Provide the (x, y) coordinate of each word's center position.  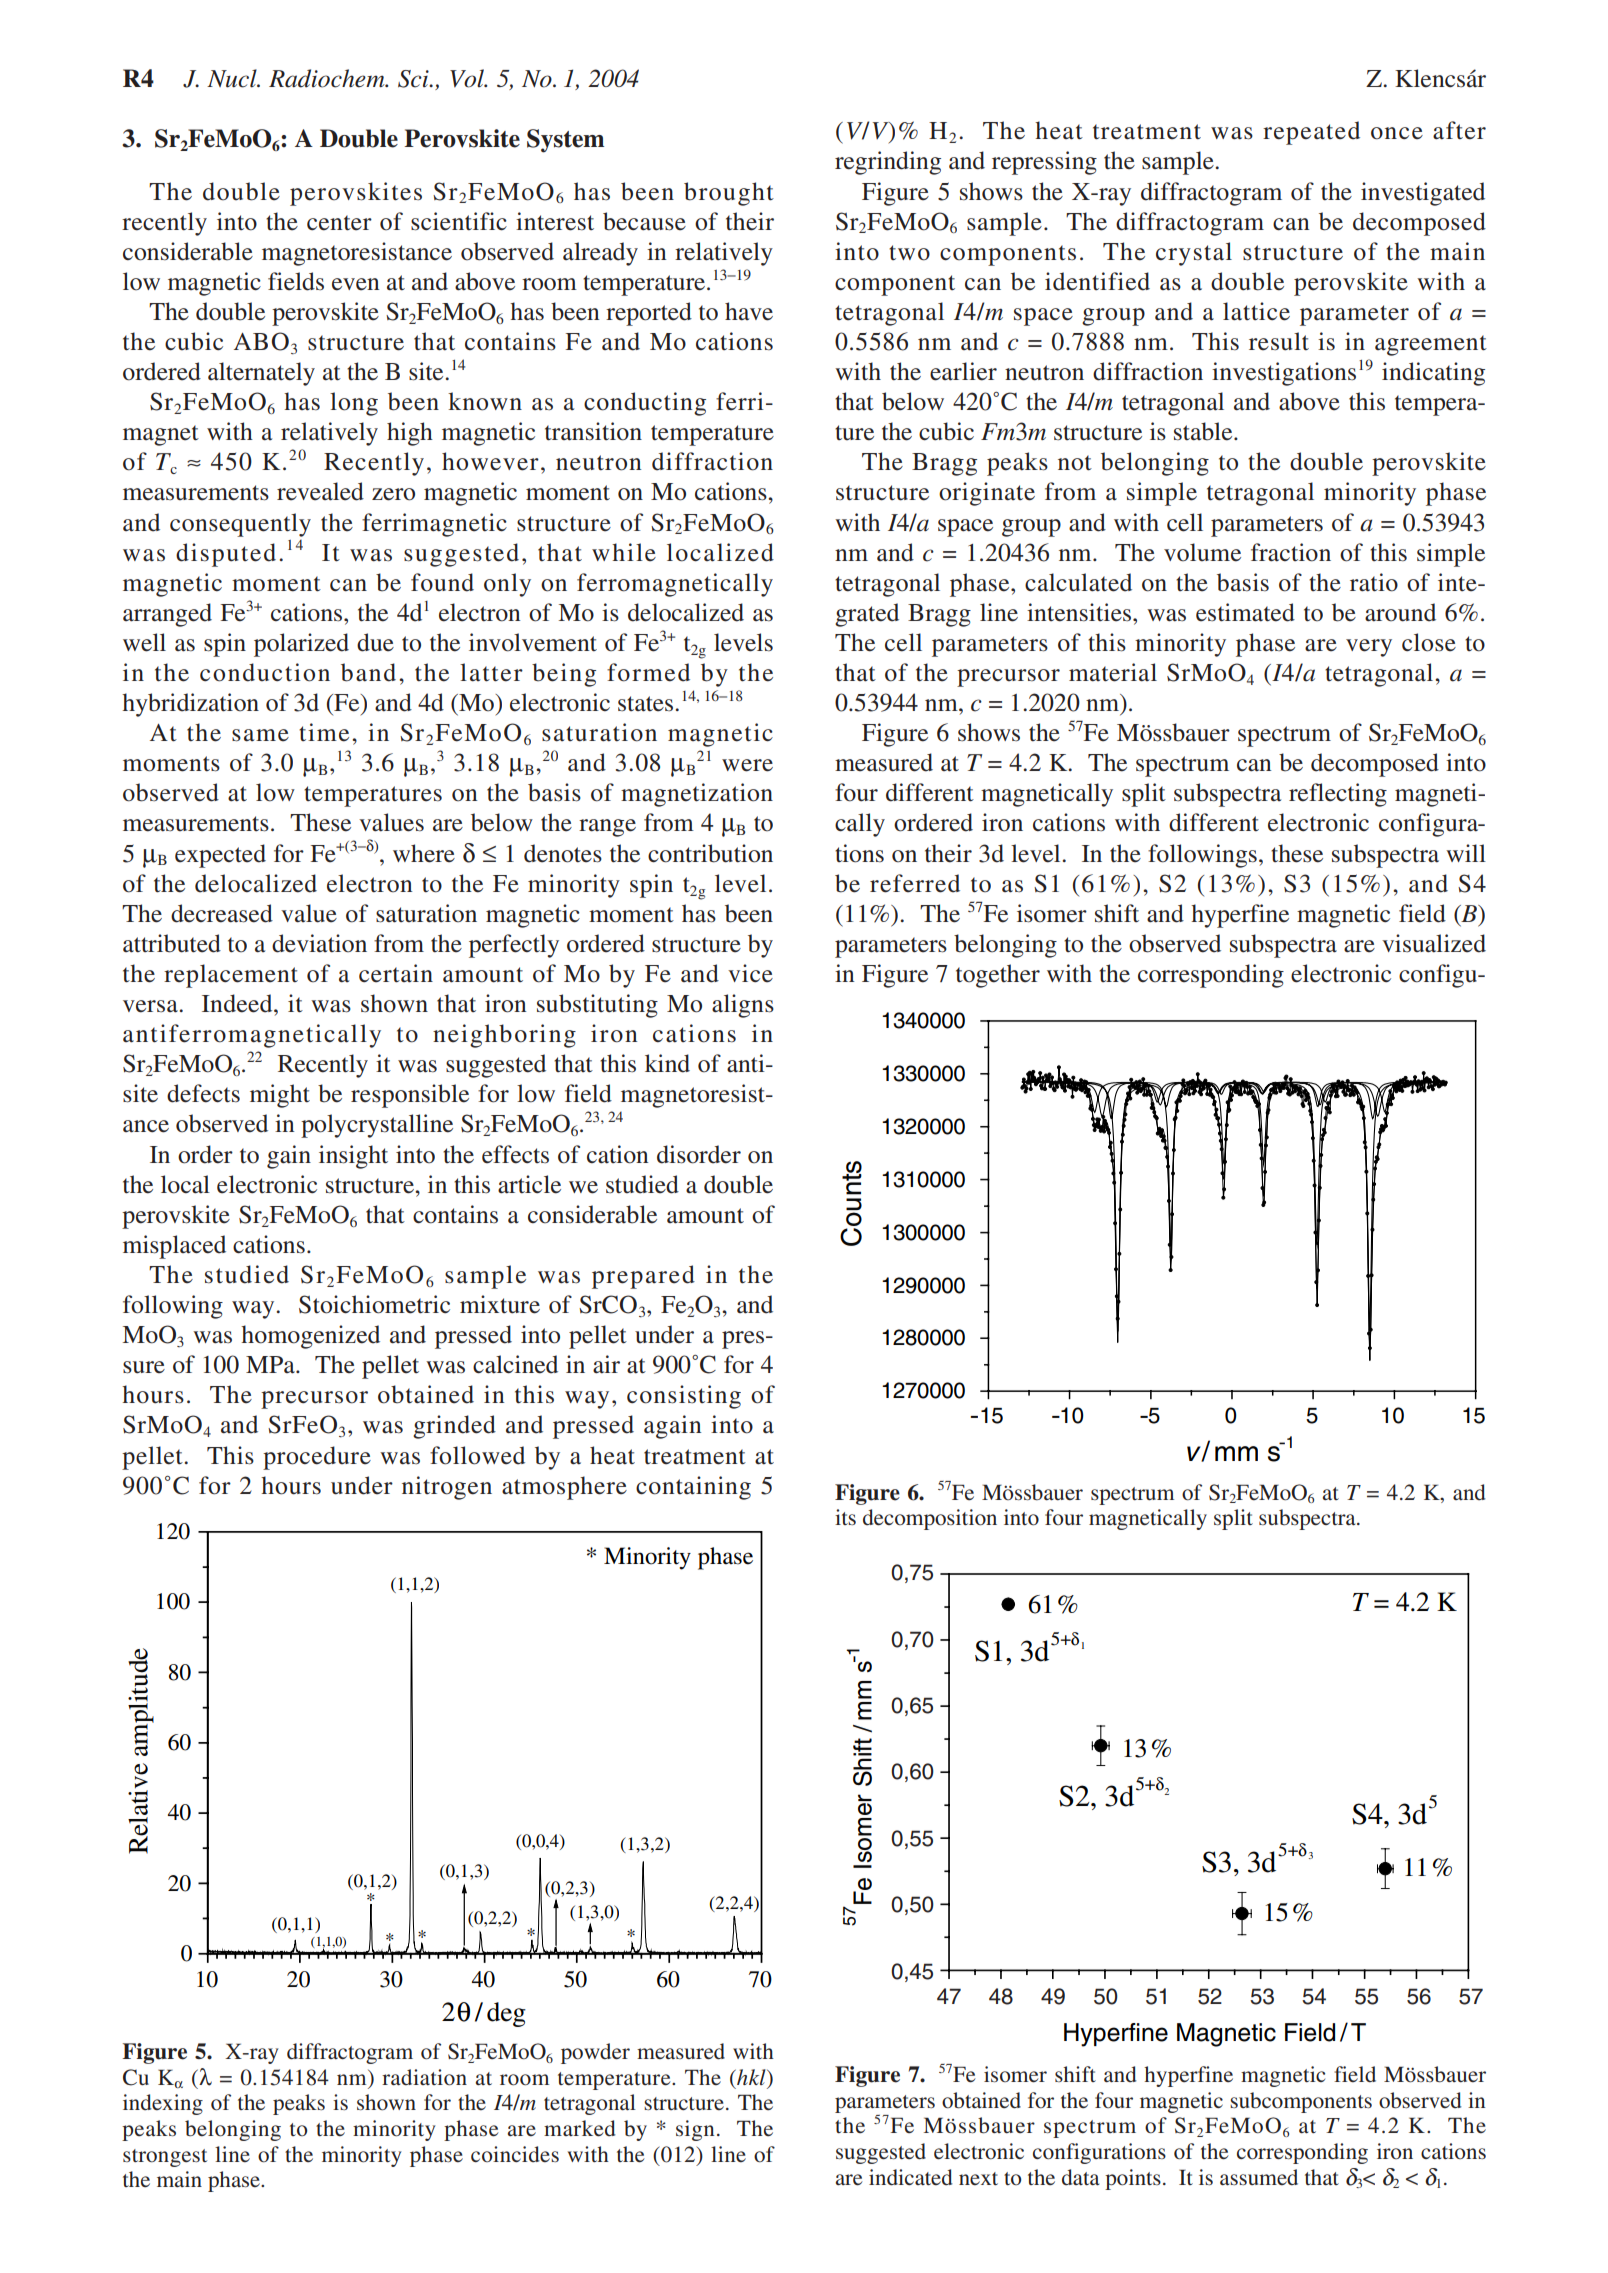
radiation (424, 2077)
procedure (317, 1458)
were (747, 765)
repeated (1311, 133)
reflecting (1338, 795)
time (324, 732)
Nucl (233, 78)
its (845, 1517)
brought (729, 194)
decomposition (930, 1519)
